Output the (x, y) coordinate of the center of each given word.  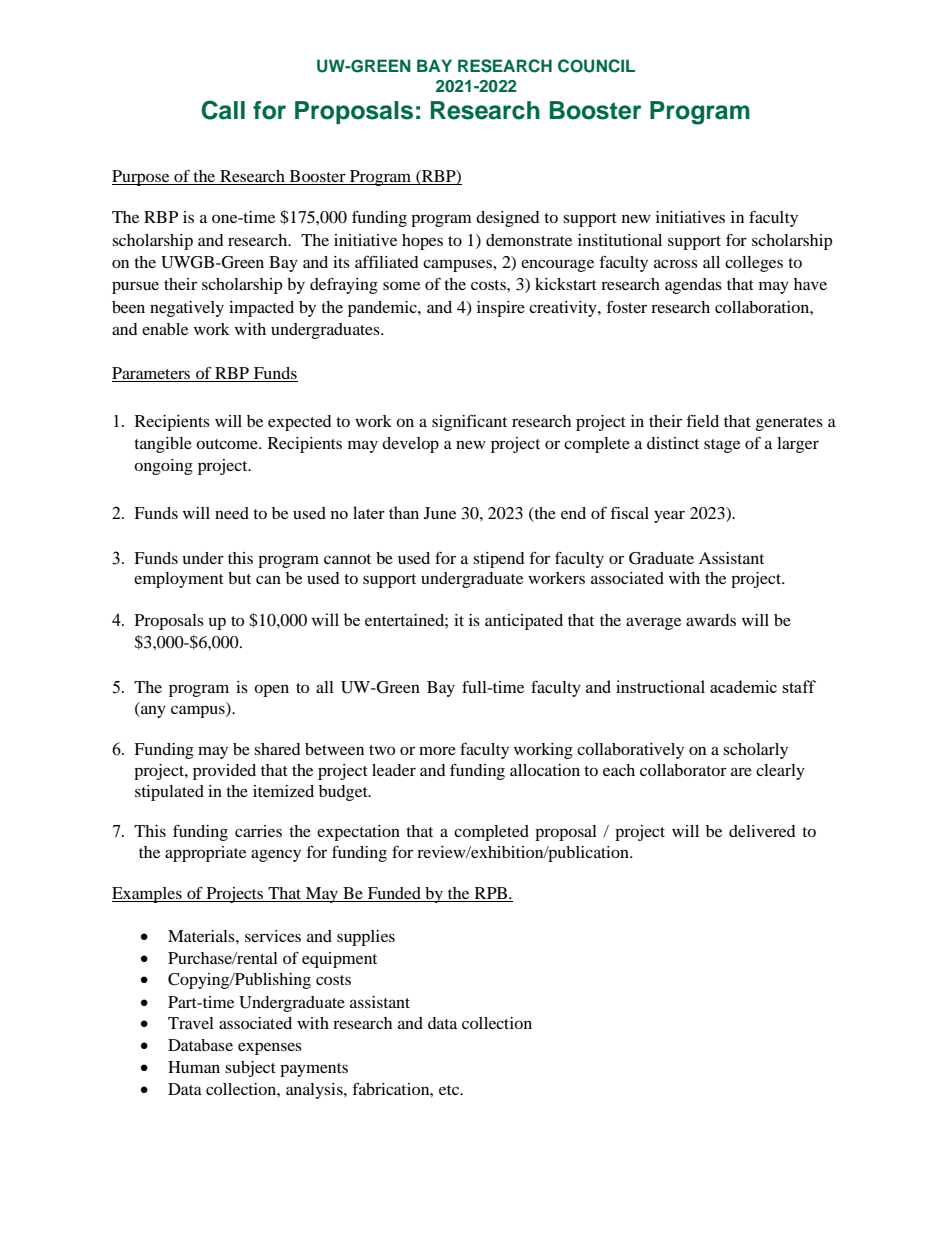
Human (194, 1067)
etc (450, 1090)
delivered (762, 831)
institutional (620, 240)
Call (223, 110)
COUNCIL (596, 66)
